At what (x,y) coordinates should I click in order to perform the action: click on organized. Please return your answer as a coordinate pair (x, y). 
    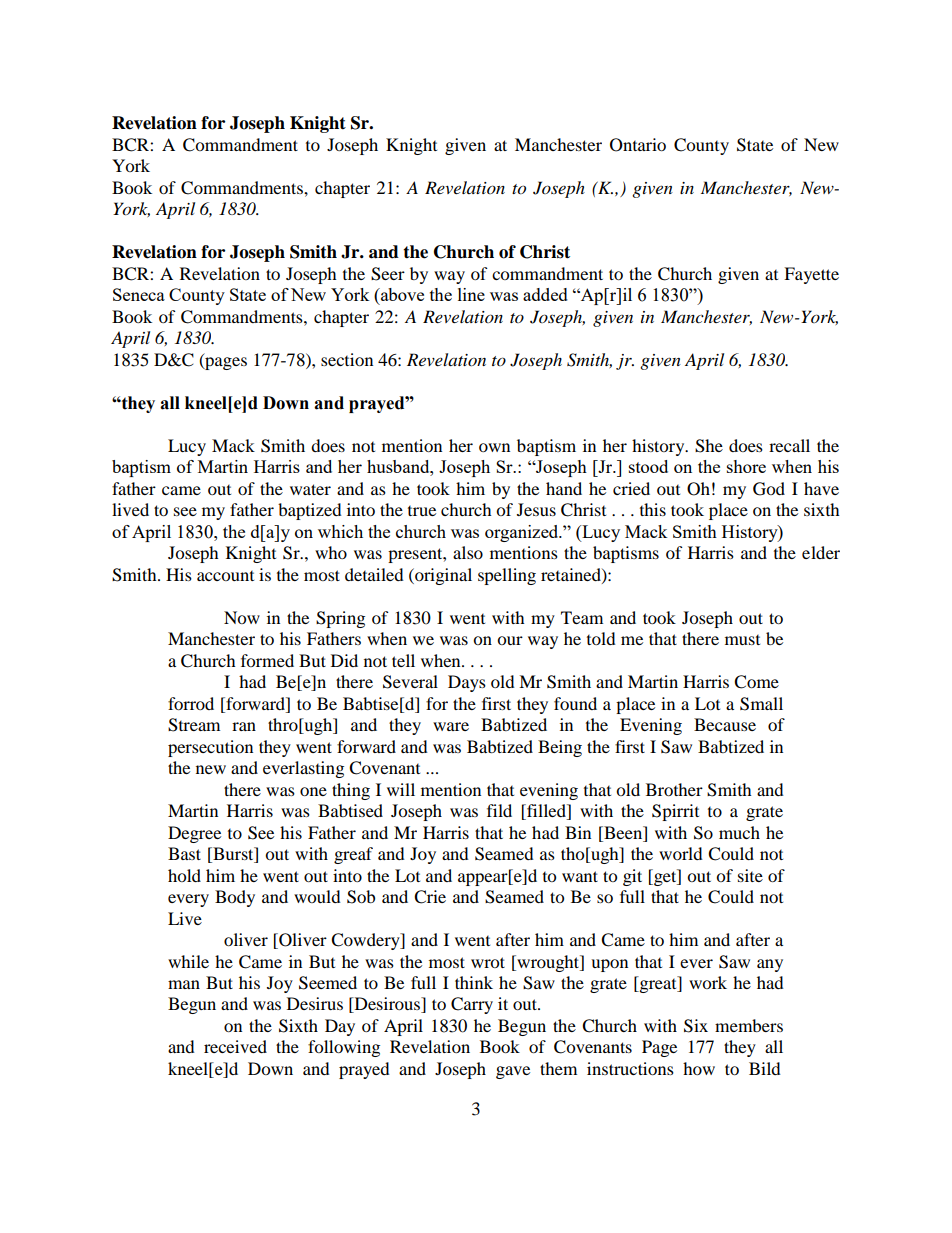
    Looking at the image, I should click on (523, 533).
